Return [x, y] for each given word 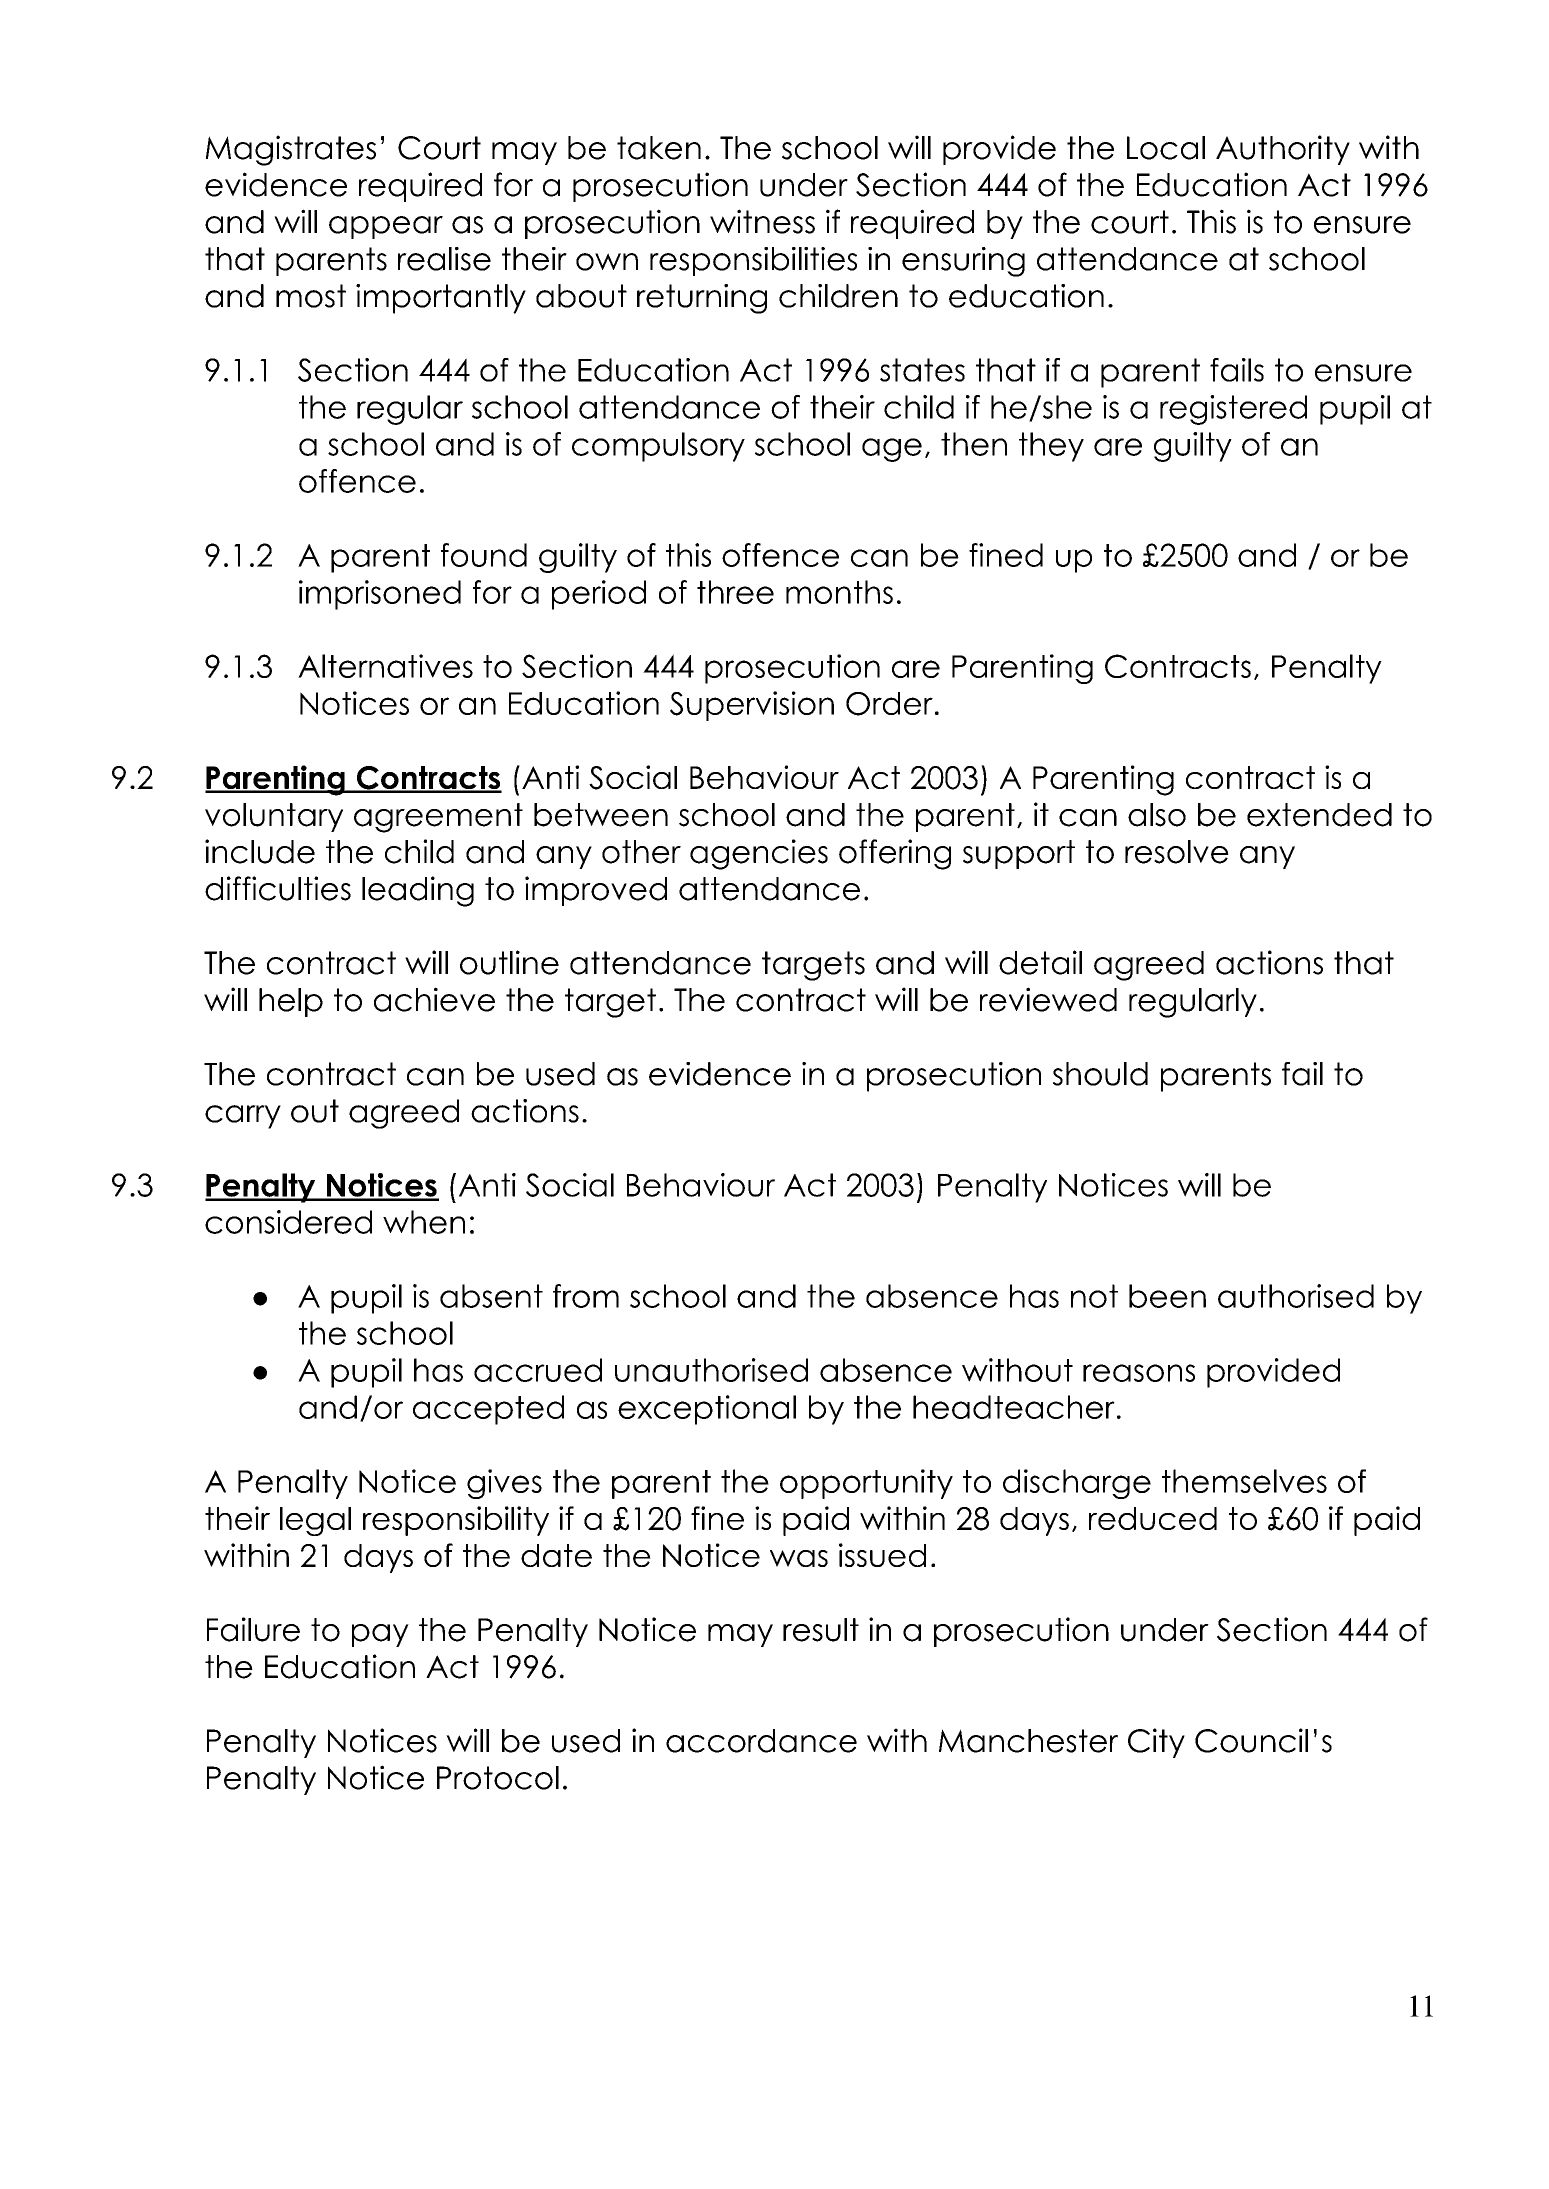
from [586, 1296]
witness [762, 221]
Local [1166, 148]
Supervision [752, 706]
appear [386, 227]
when [424, 1222]
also [1157, 815]
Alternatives [385, 666]
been [1167, 1296]
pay [380, 1635]
